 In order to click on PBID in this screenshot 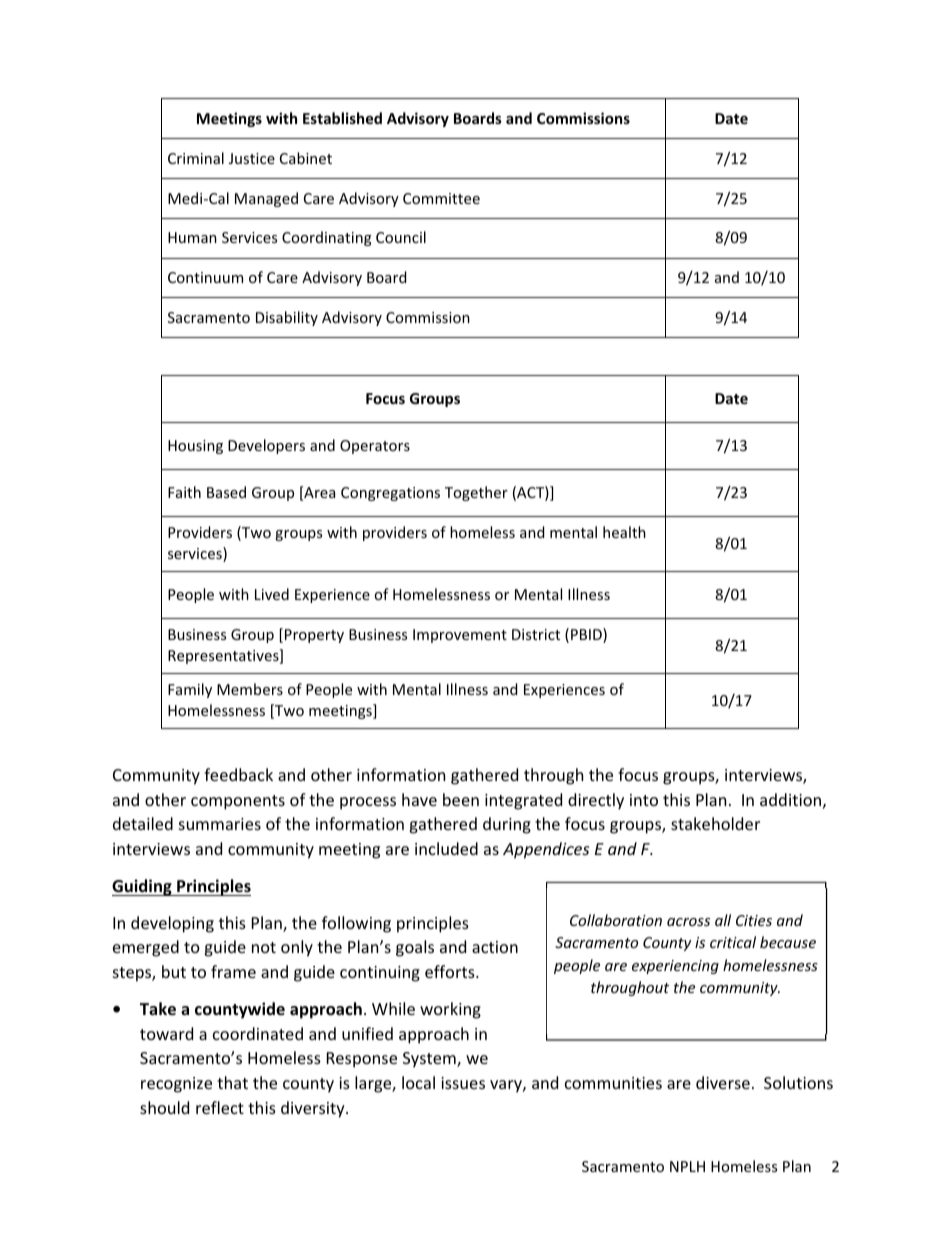, I will do `click(587, 635)`.
